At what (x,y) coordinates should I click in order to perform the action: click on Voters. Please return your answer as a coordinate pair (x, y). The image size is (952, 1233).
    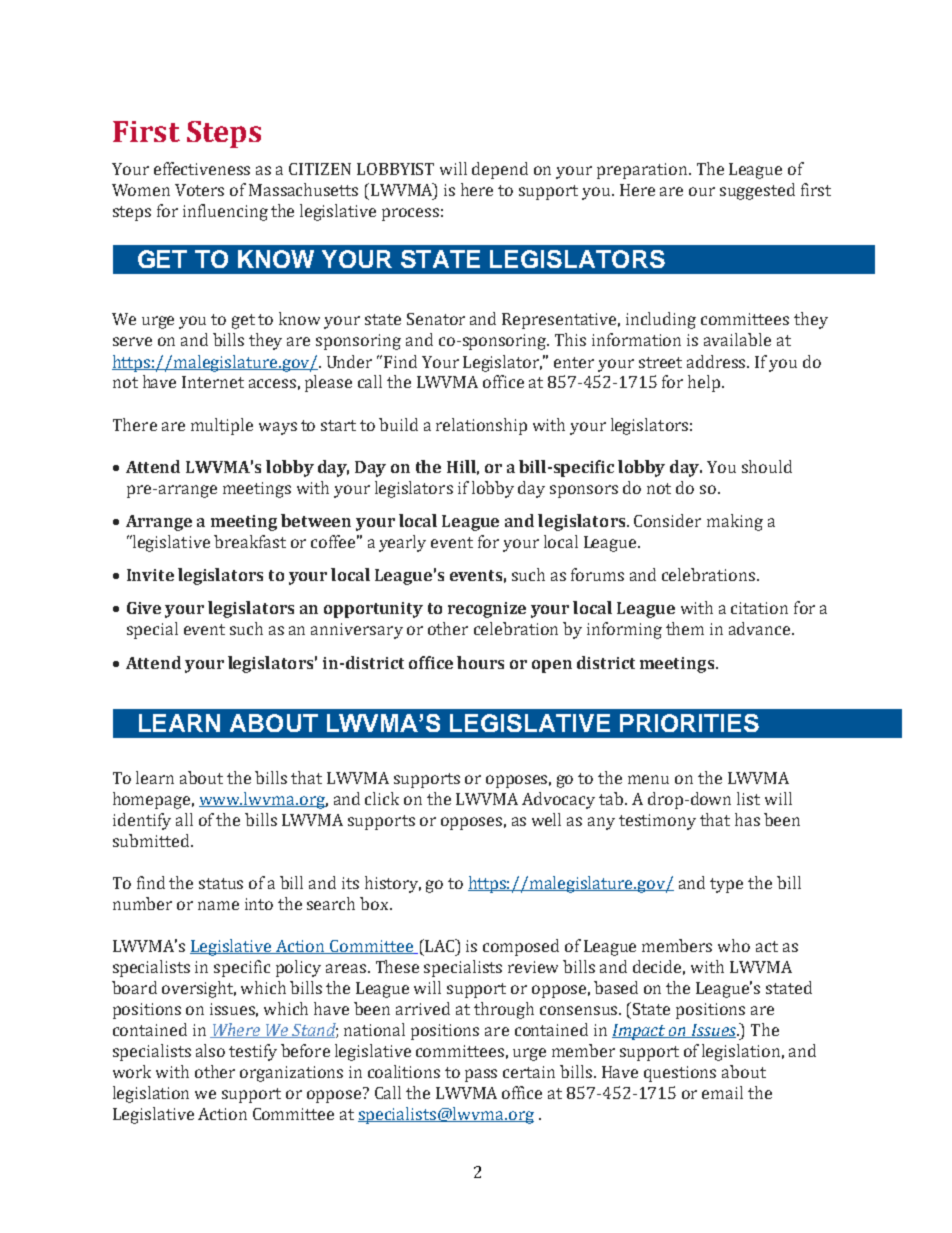
    Looking at the image, I should click on (199, 190).
